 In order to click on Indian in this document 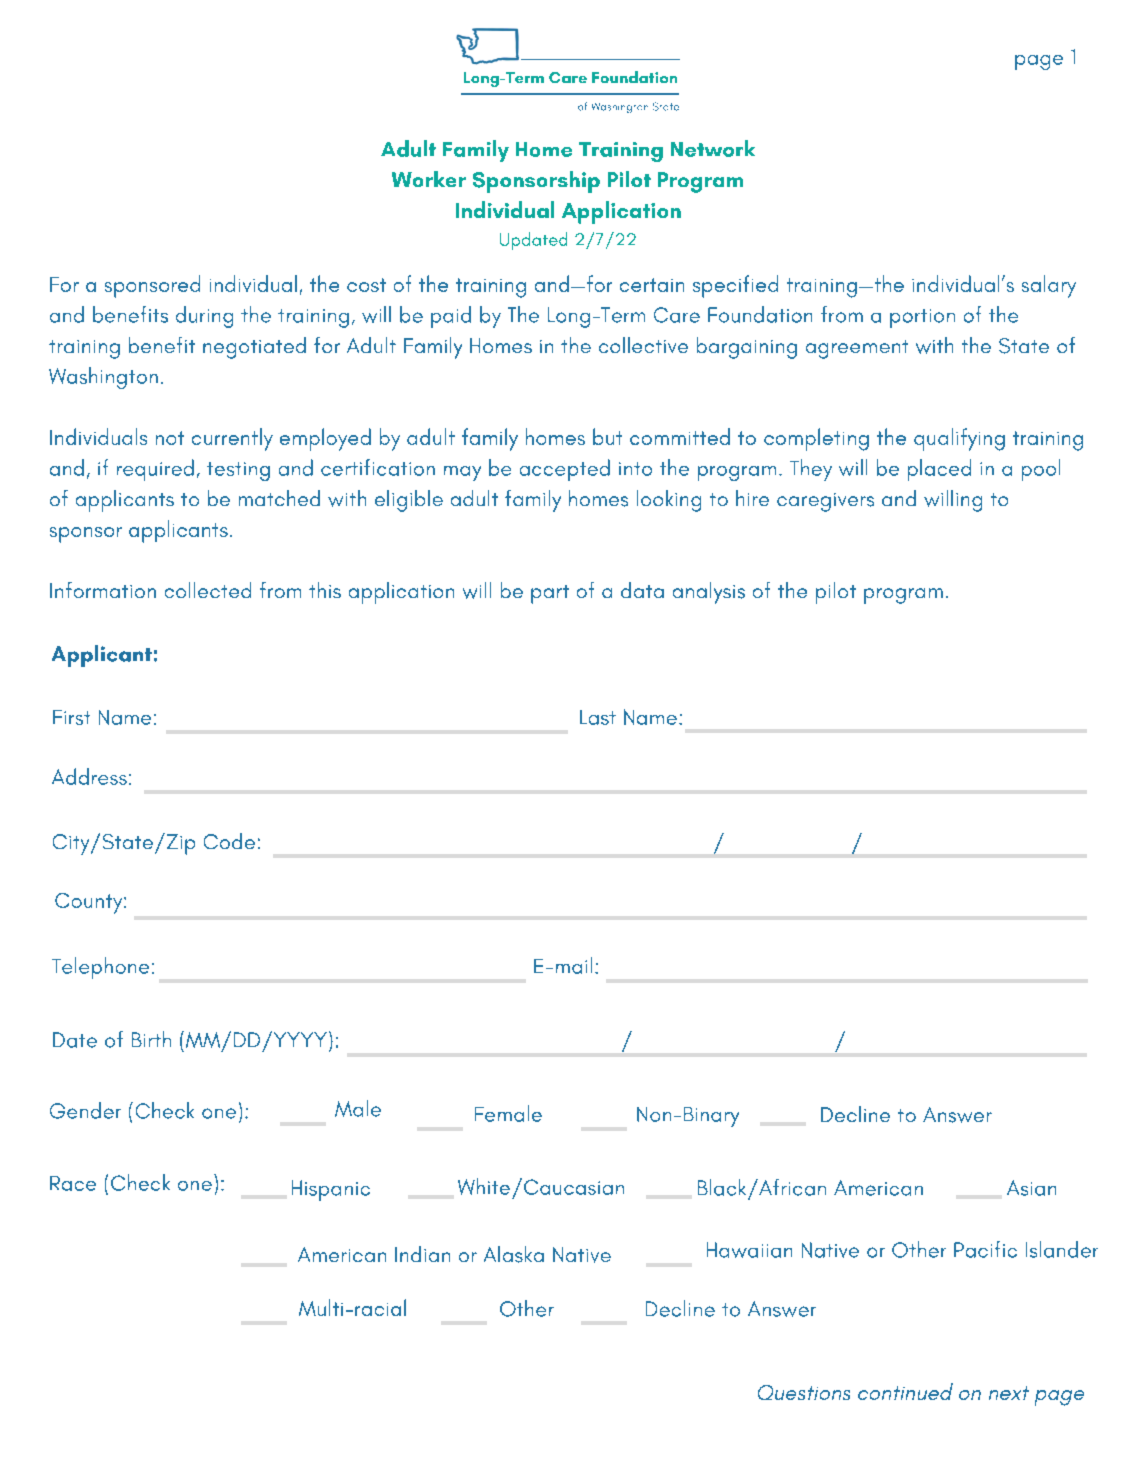, I will do `click(422, 1254)`.
